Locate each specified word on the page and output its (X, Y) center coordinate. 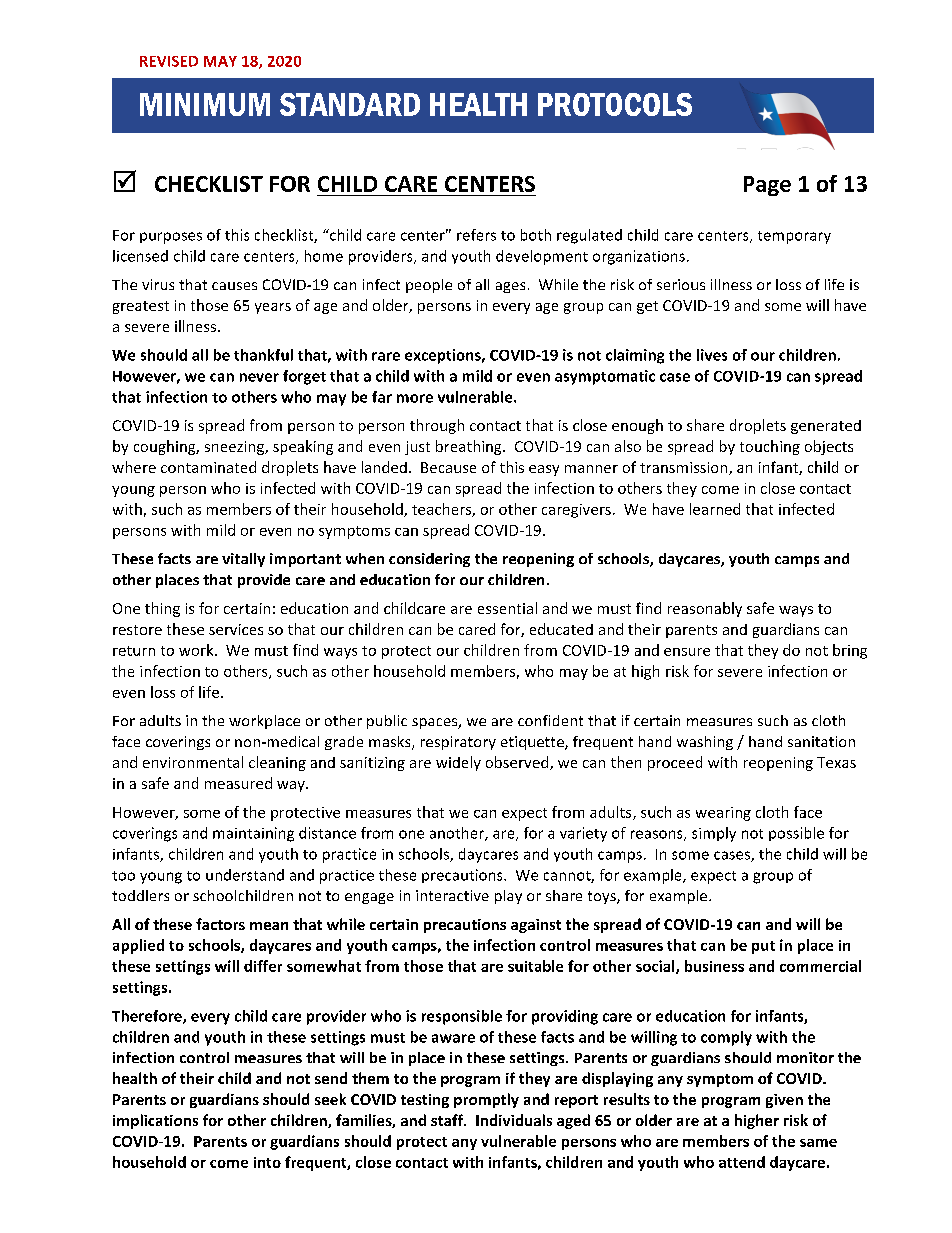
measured (238, 783)
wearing (723, 814)
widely (458, 763)
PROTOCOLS (615, 104)
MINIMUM (205, 104)
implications (155, 1121)
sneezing (236, 448)
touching (770, 447)
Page (767, 186)
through (437, 426)
